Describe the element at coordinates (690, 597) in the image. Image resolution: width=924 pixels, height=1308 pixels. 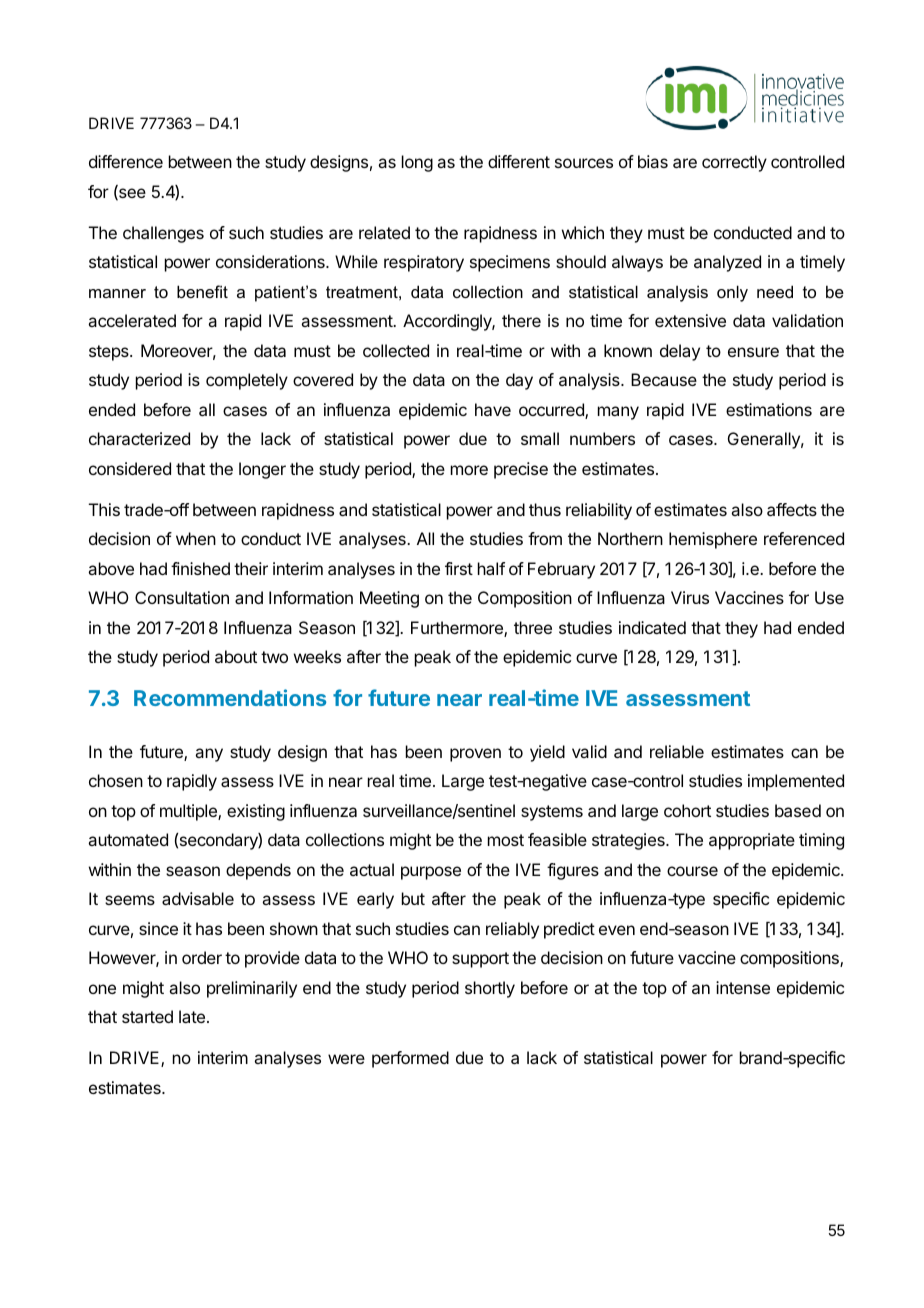
I see `Virus` at that location.
